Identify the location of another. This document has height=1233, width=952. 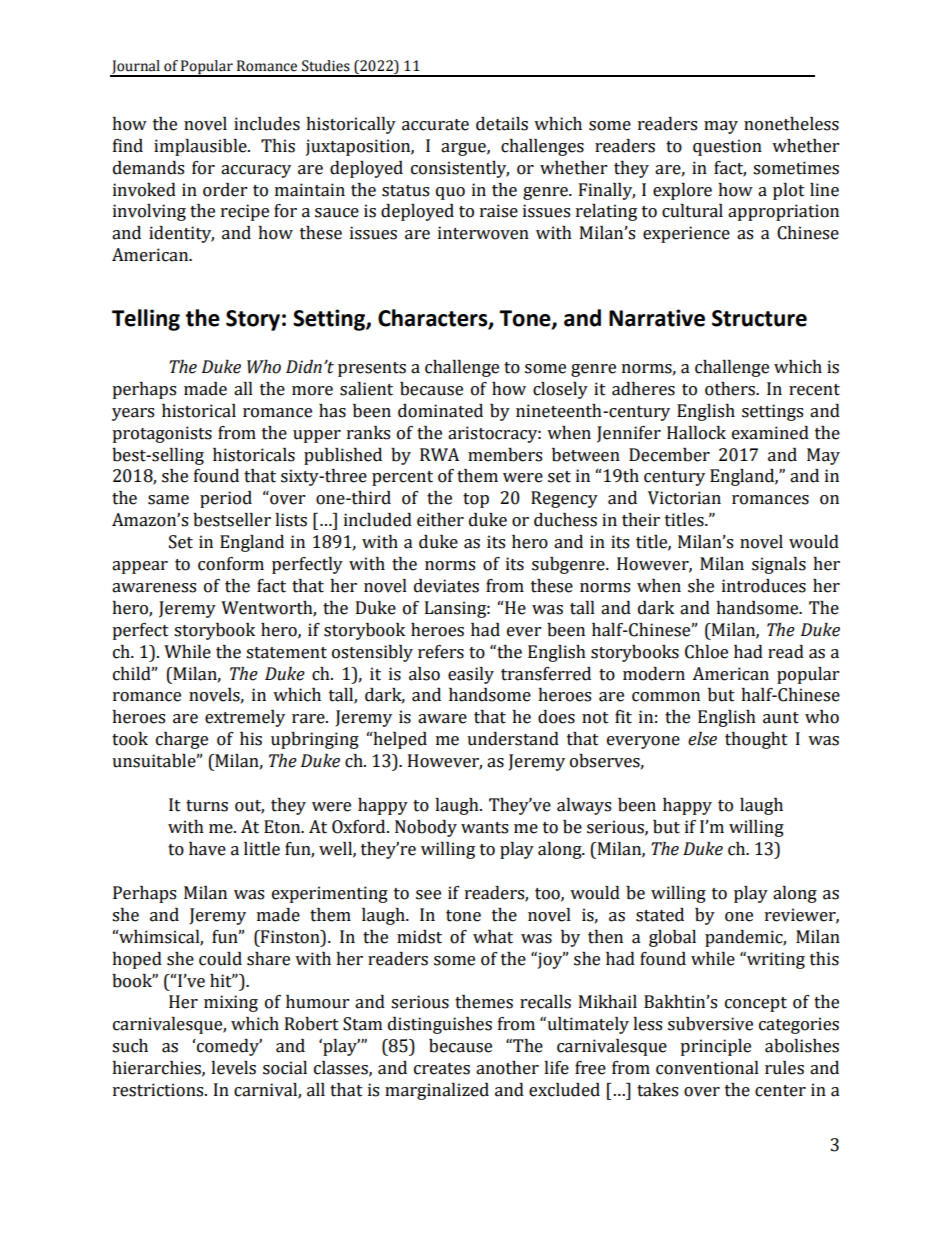
(507, 1068).
